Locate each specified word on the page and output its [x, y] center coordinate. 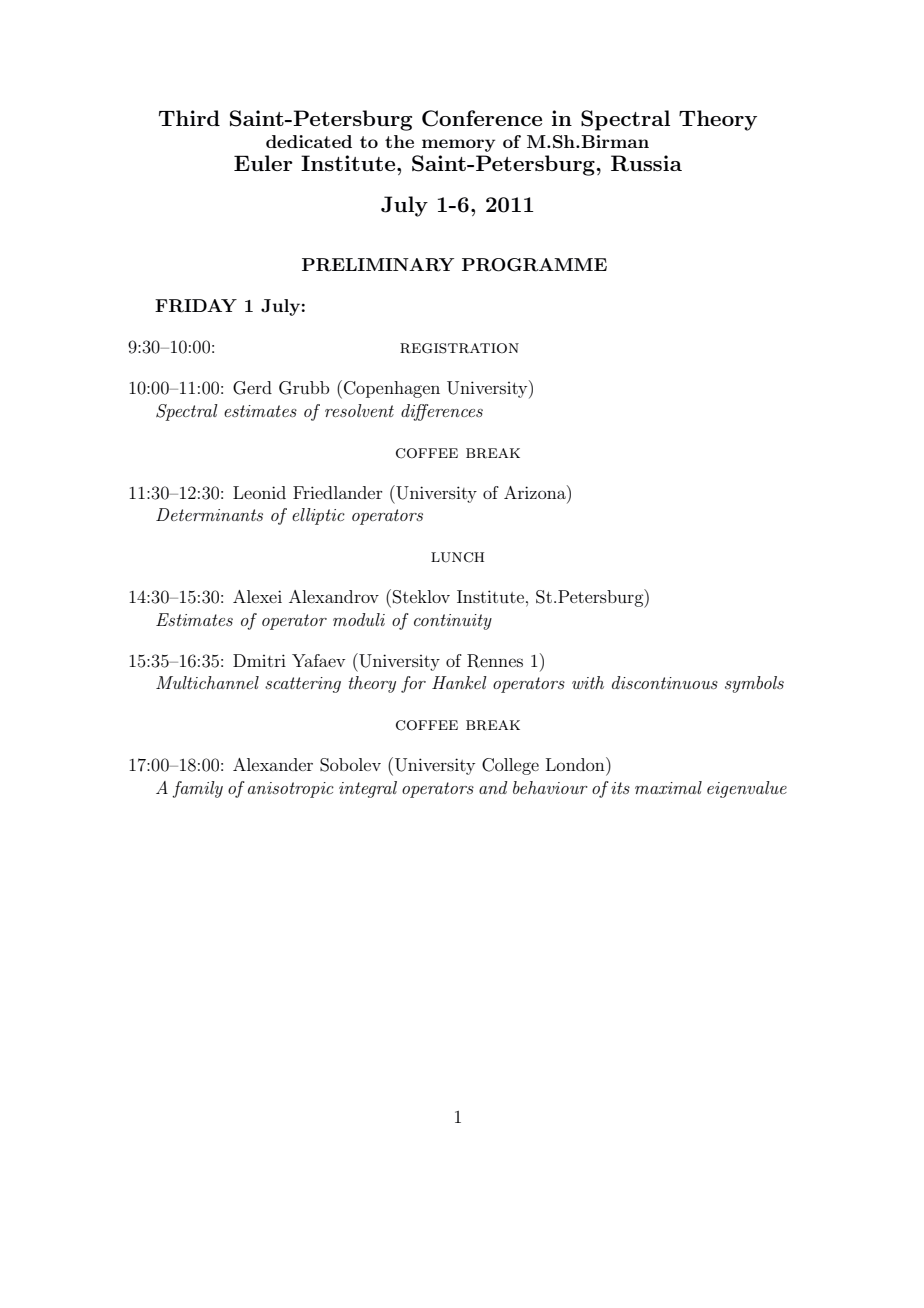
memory [458, 145]
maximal [668, 787]
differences [442, 412]
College [510, 766]
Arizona [536, 492]
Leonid [259, 492]
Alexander [273, 764]
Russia [646, 163]
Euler [263, 163]
